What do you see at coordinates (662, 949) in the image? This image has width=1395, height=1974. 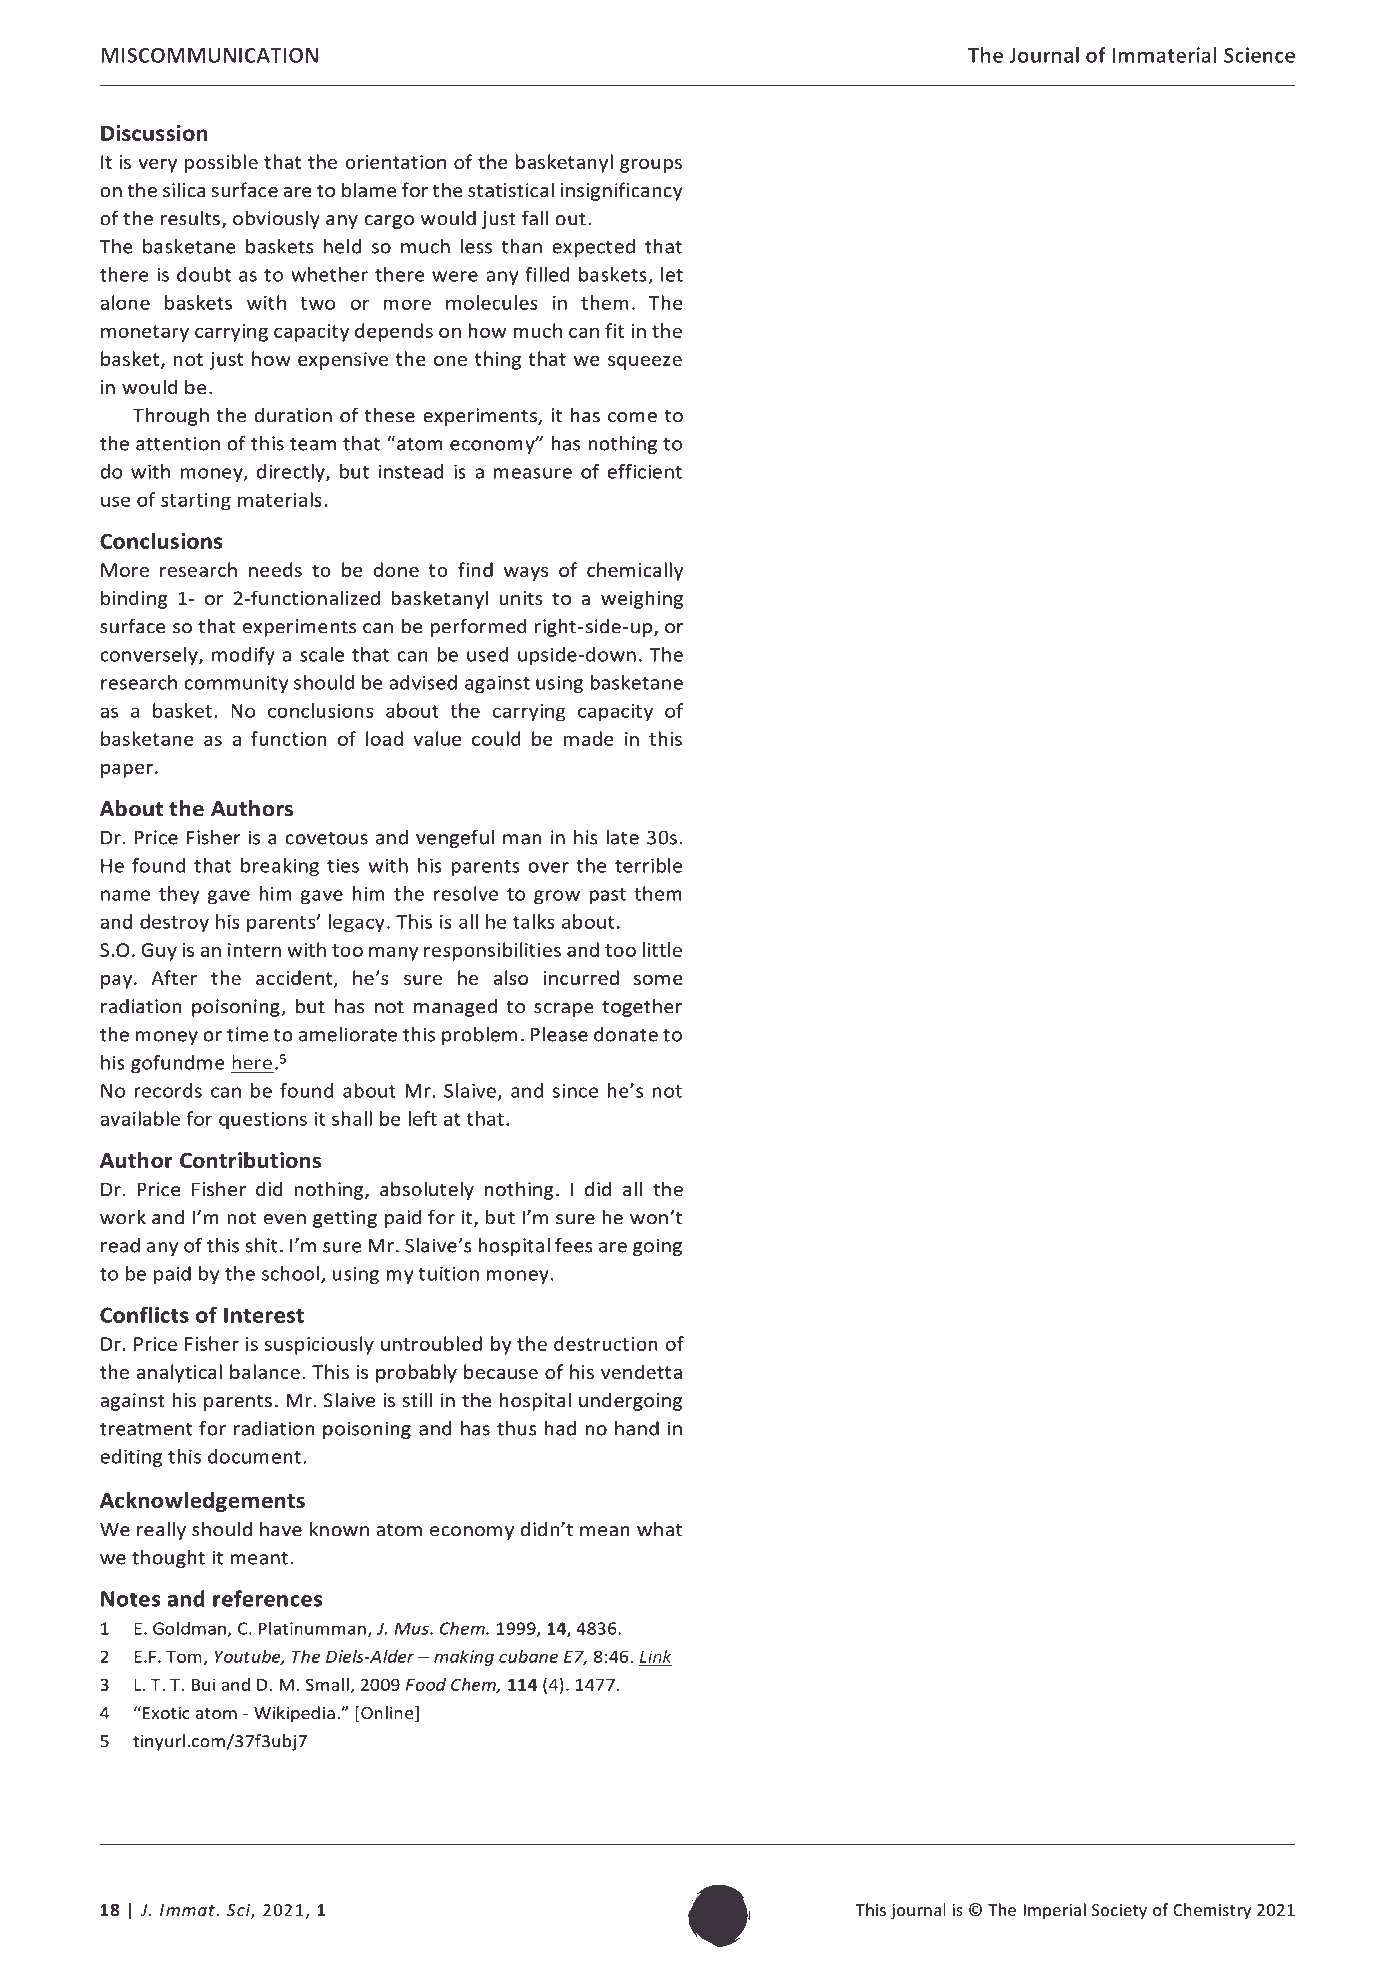 I see `little` at bounding box center [662, 949].
